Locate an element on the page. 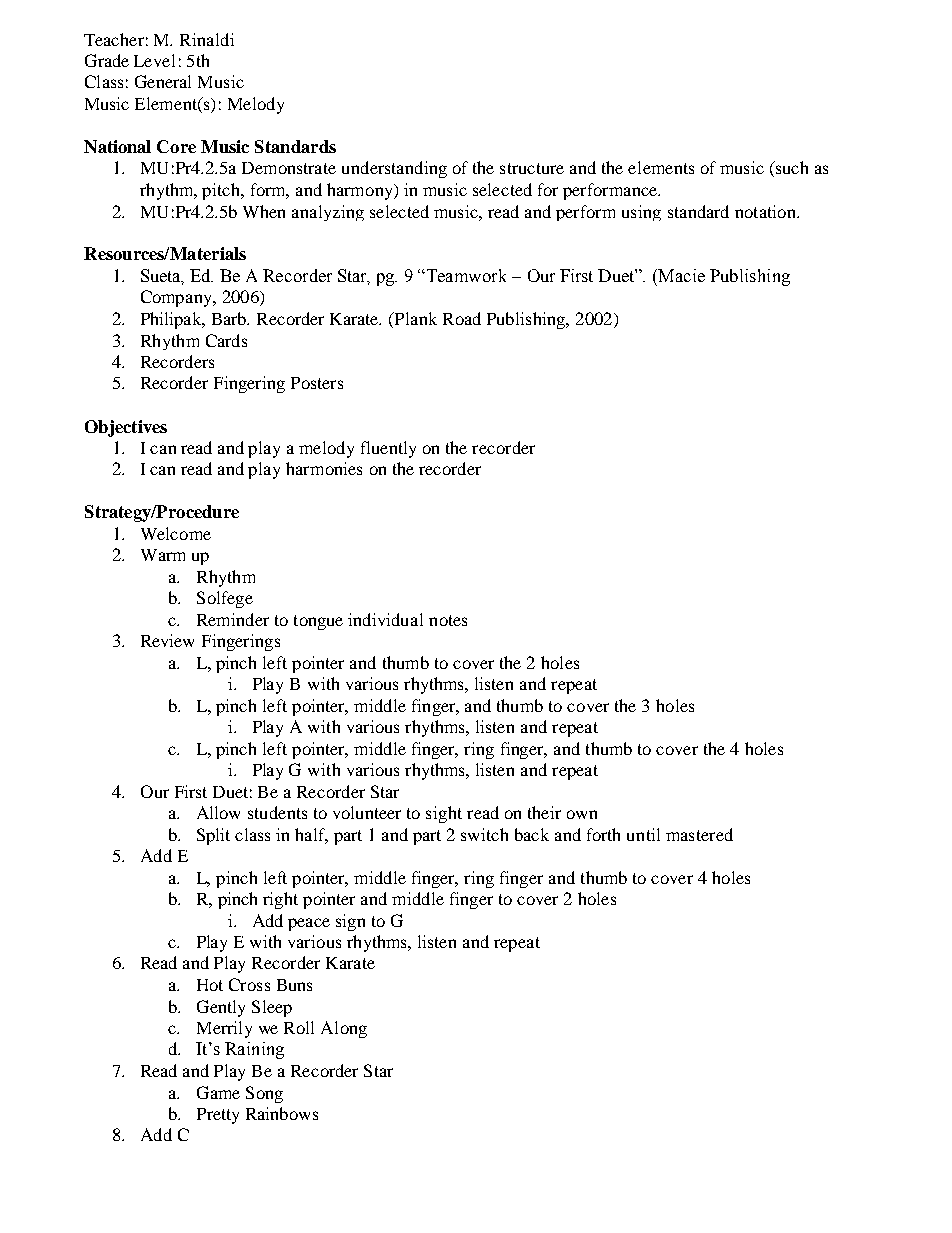 The width and height of the page is (952, 1233). notation is located at coordinates (766, 211).
